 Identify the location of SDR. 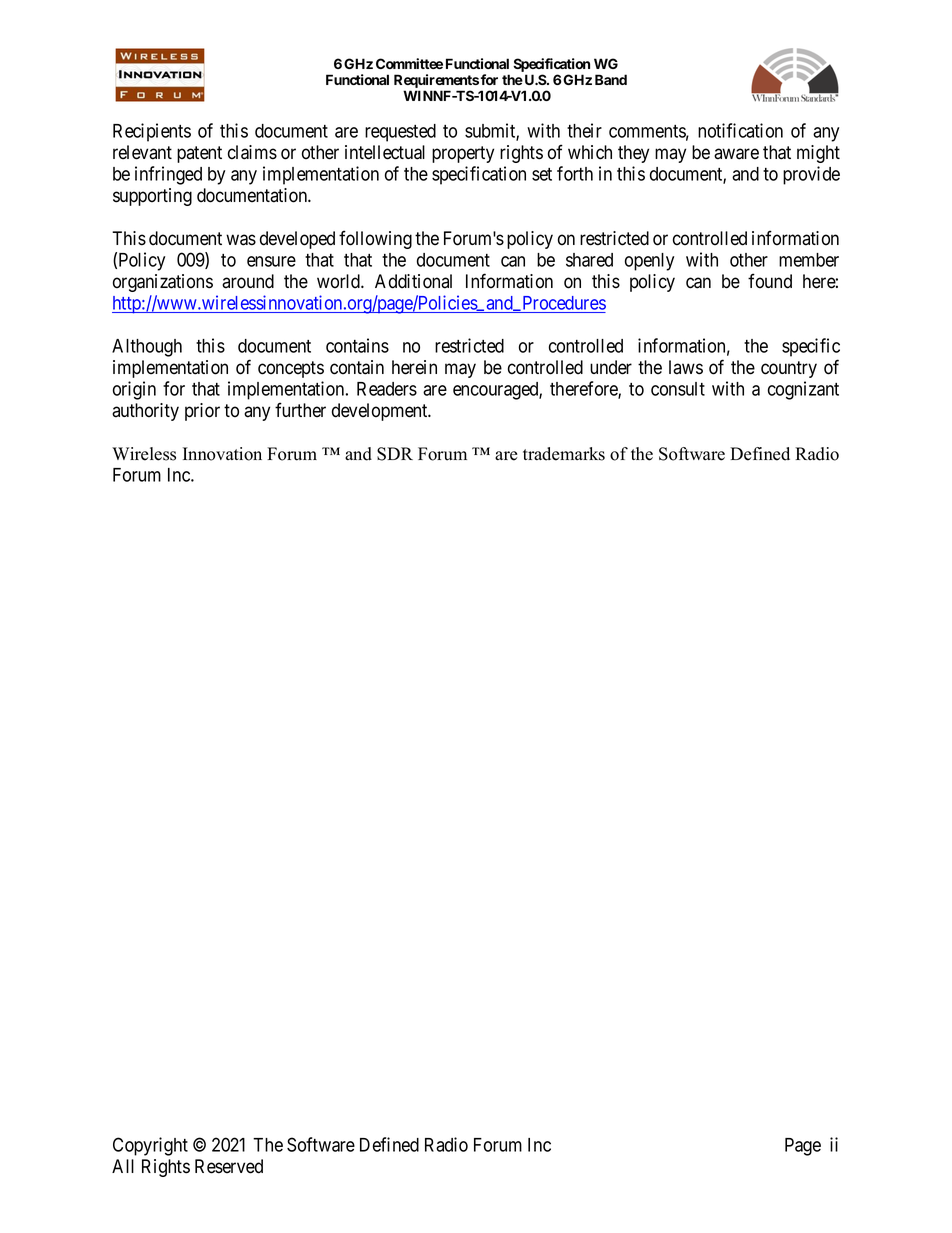
(395, 454).
